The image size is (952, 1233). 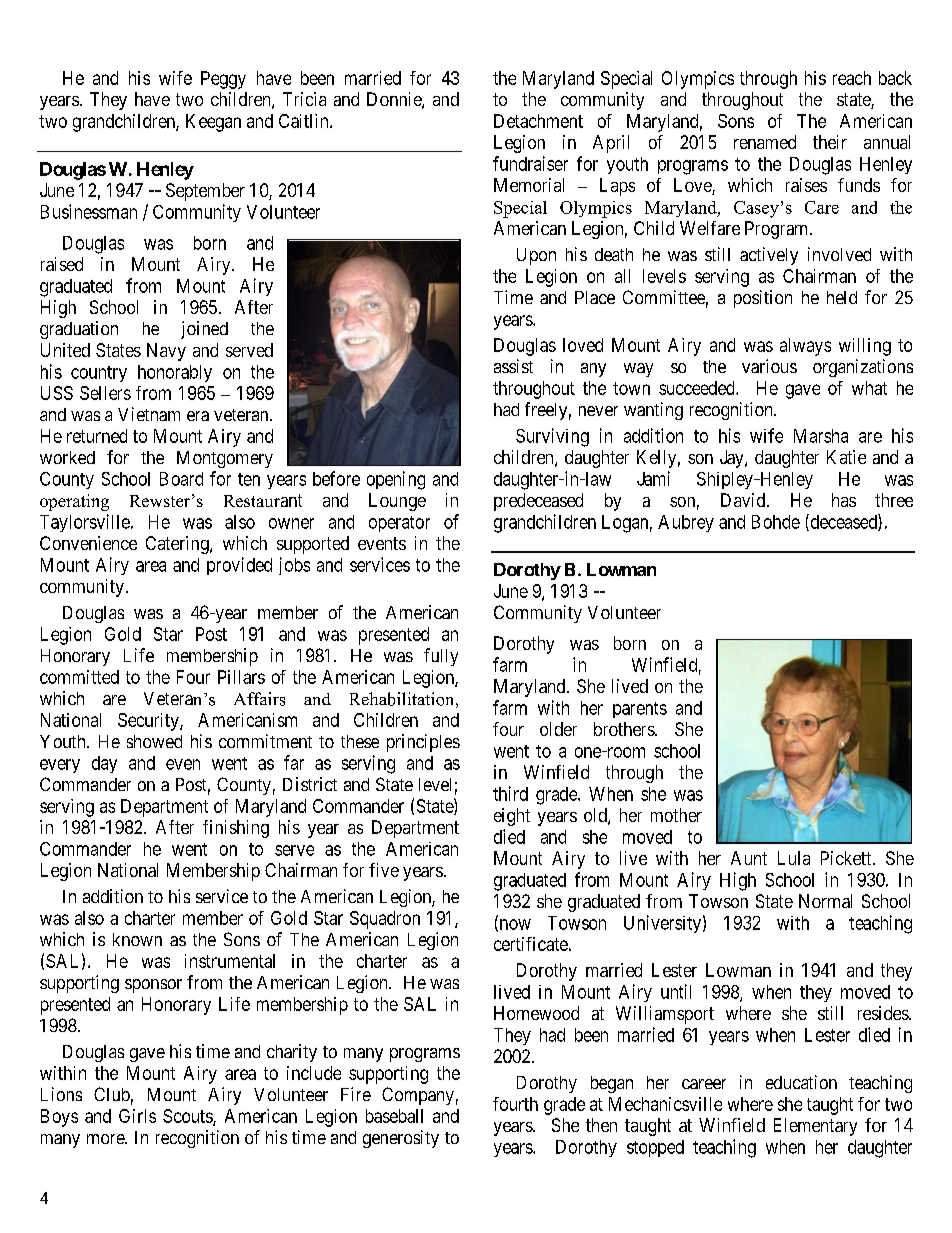 I want to click on Keegan, so click(x=213, y=123).
